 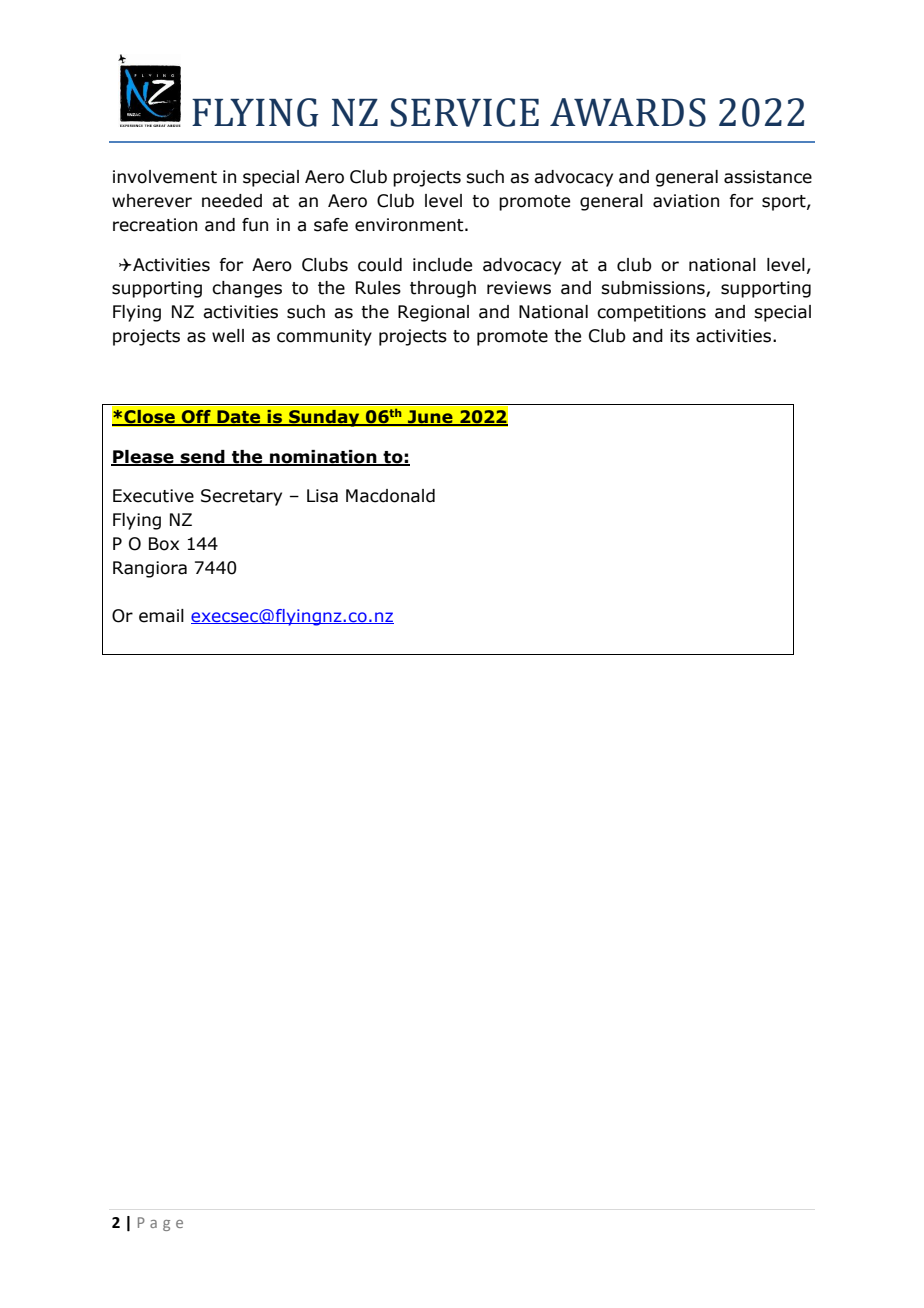 What do you see at coordinates (465, 112) in the document?
I see `SERVICE` at bounding box center [465, 112].
